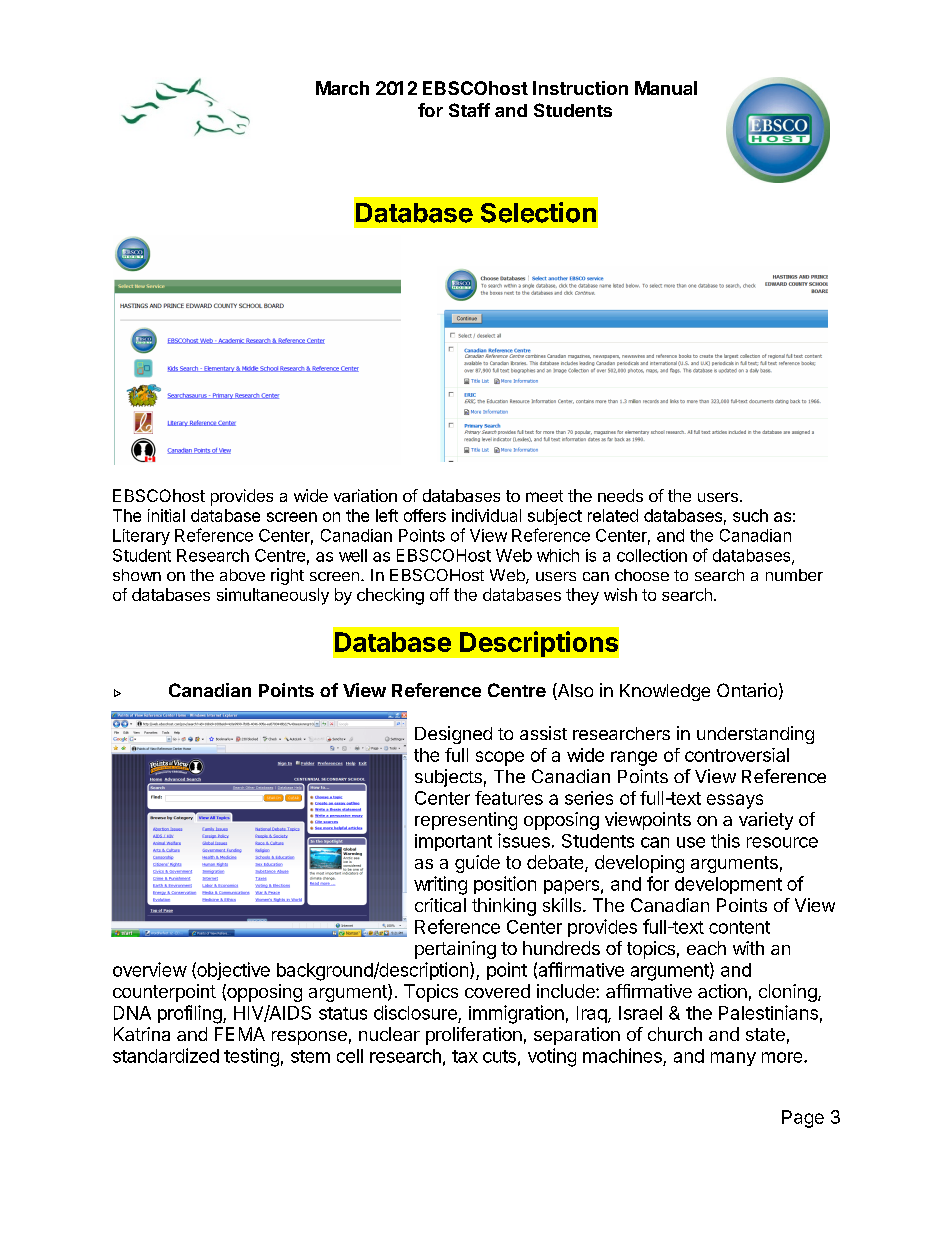 Image resolution: width=952 pixels, height=1233 pixels. Describe the element at coordinates (342, 88) in the page. I see `March` at that location.
